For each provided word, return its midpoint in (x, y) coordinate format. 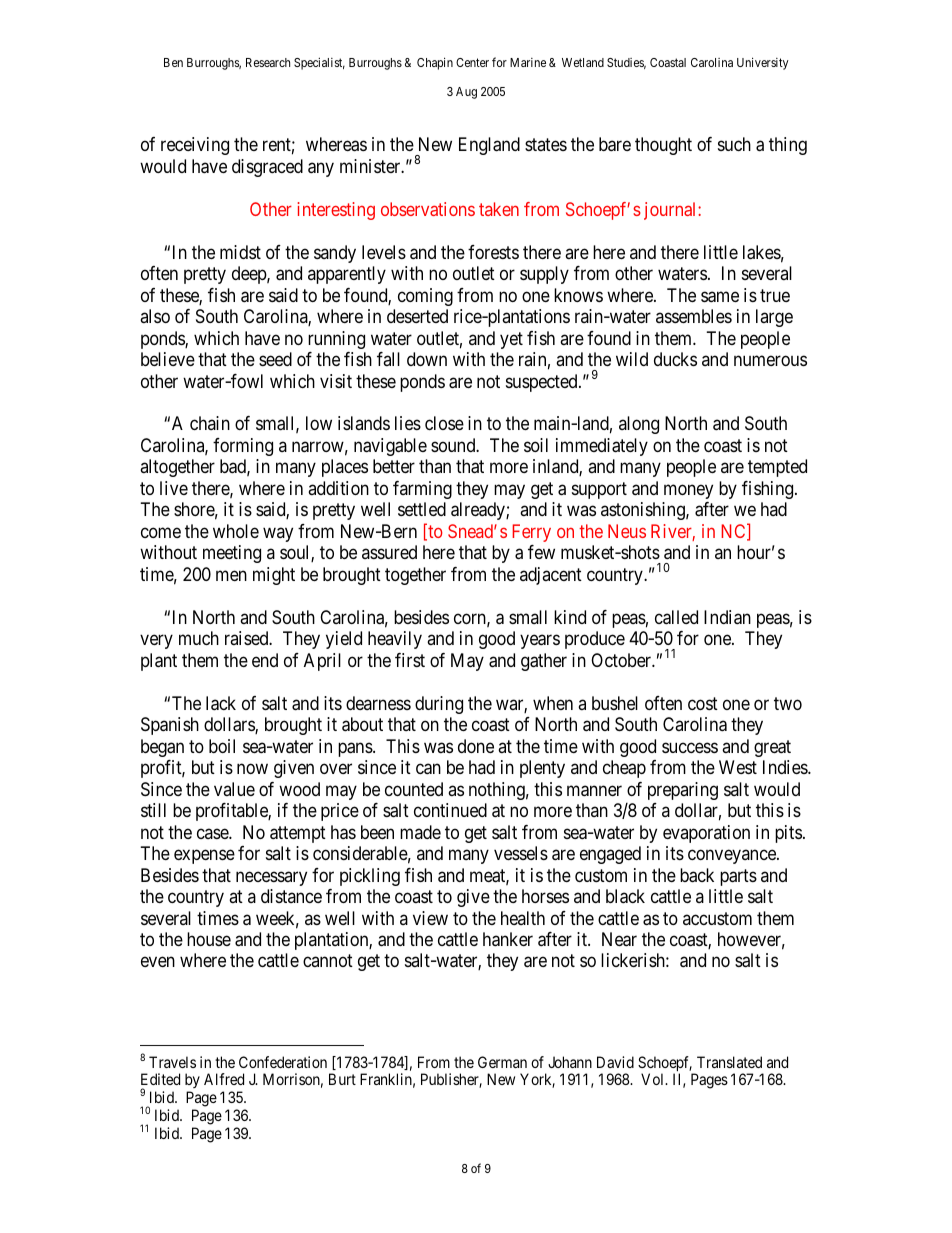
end (265, 660)
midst (240, 252)
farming (422, 490)
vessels (521, 853)
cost (703, 703)
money (688, 491)
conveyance (733, 857)
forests (493, 252)
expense (204, 857)
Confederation (283, 1062)
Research (268, 62)
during (439, 705)
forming (243, 447)
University (763, 63)
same (720, 297)
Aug (466, 93)
